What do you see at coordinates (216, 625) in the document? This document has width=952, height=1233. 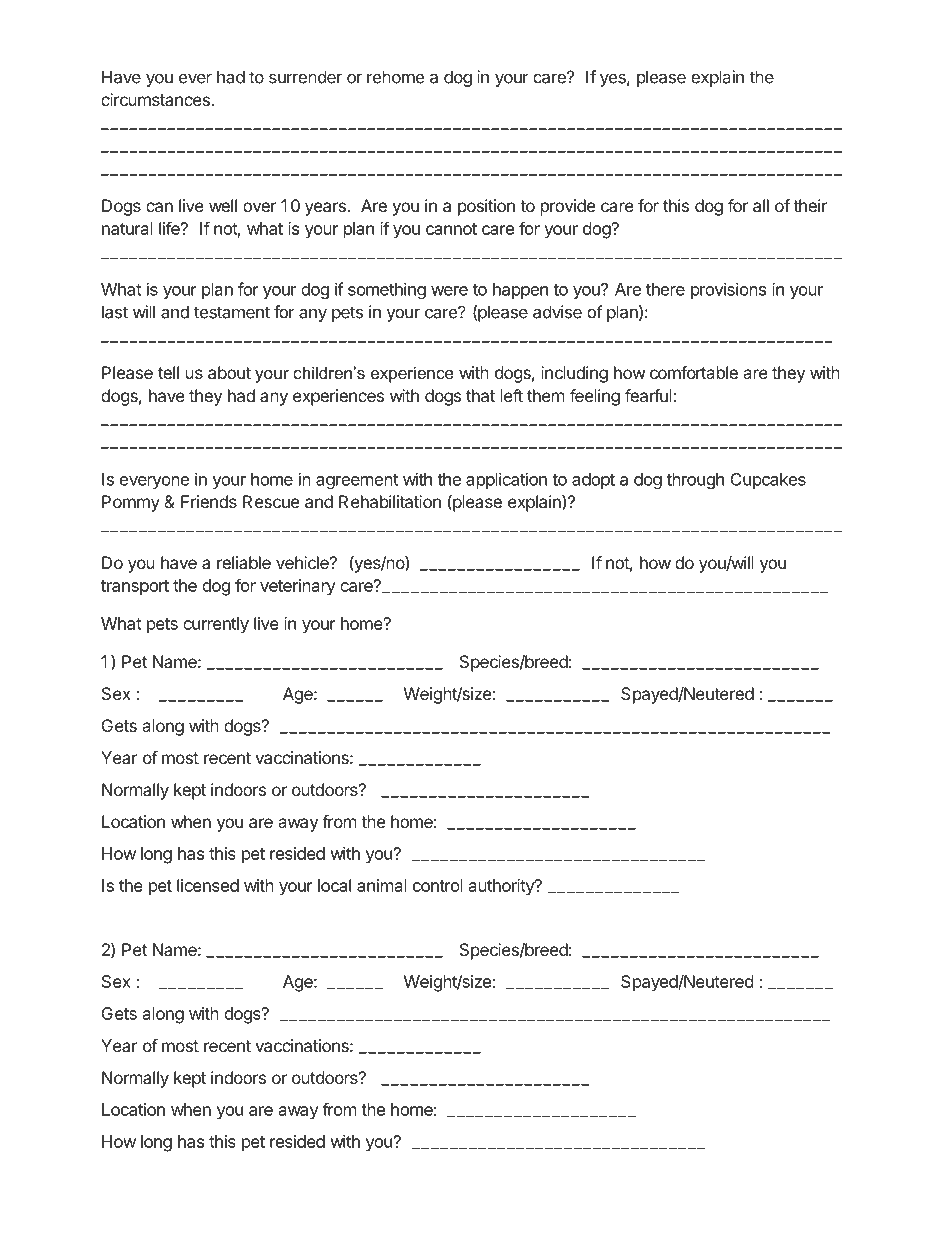 I see `currently` at bounding box center [216, 625].
